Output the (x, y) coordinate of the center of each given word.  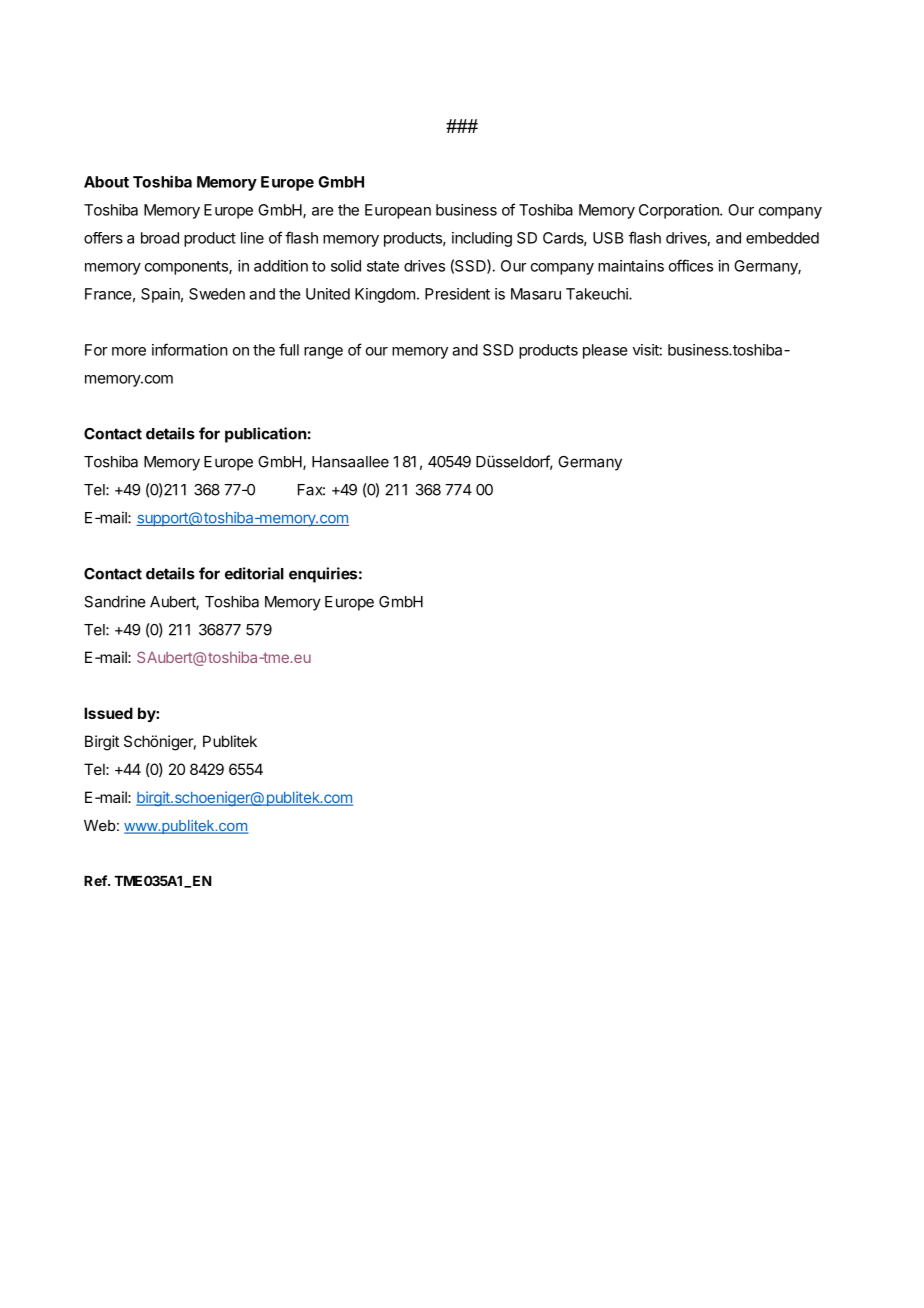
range (323, 353)
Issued (108, 713)
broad (160, 238)
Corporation (680, 211)
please (605, 351)
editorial (254, 573)
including (482, 239)
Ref (96, 880)
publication (265, 435)
